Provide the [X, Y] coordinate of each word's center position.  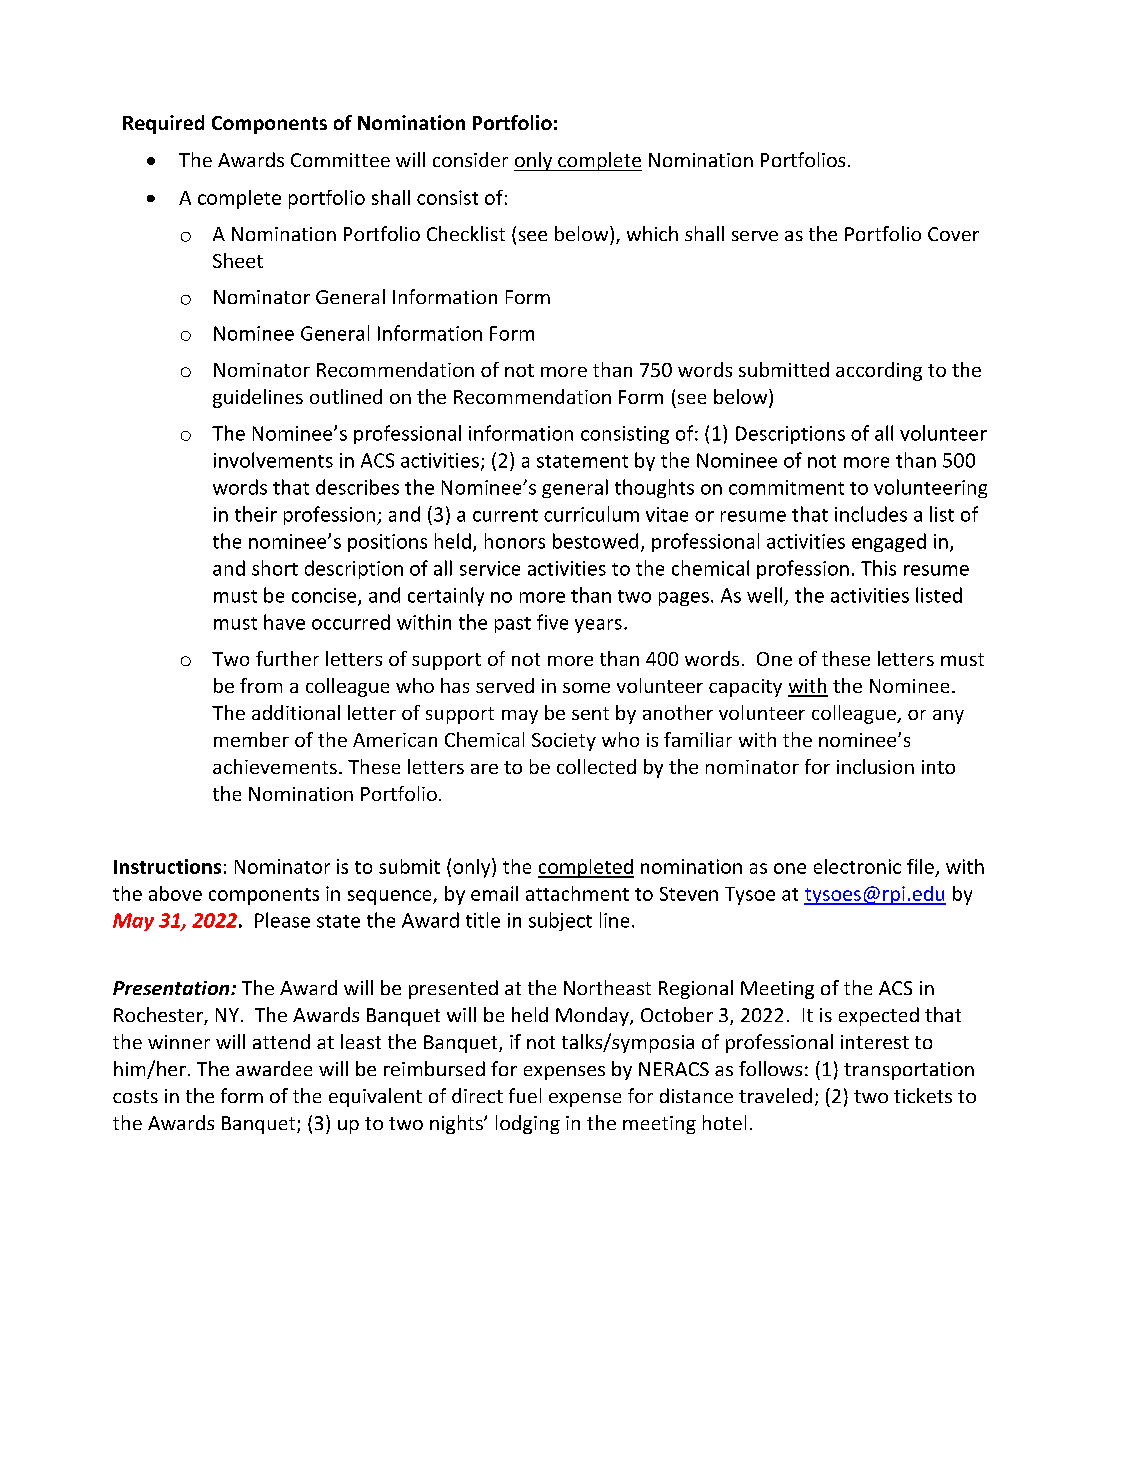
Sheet [238, 260]
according [879, 371]
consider [470, 159]
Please [282, 920]
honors [515, 541]
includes [871, 514]
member [251, 739]
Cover [953, 234]
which [652, 233]
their [256, 514]
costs [135, 1096]
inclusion [875, 766]
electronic [857, 866]
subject [560, 921]
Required [163, 124]
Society [564, 742]
